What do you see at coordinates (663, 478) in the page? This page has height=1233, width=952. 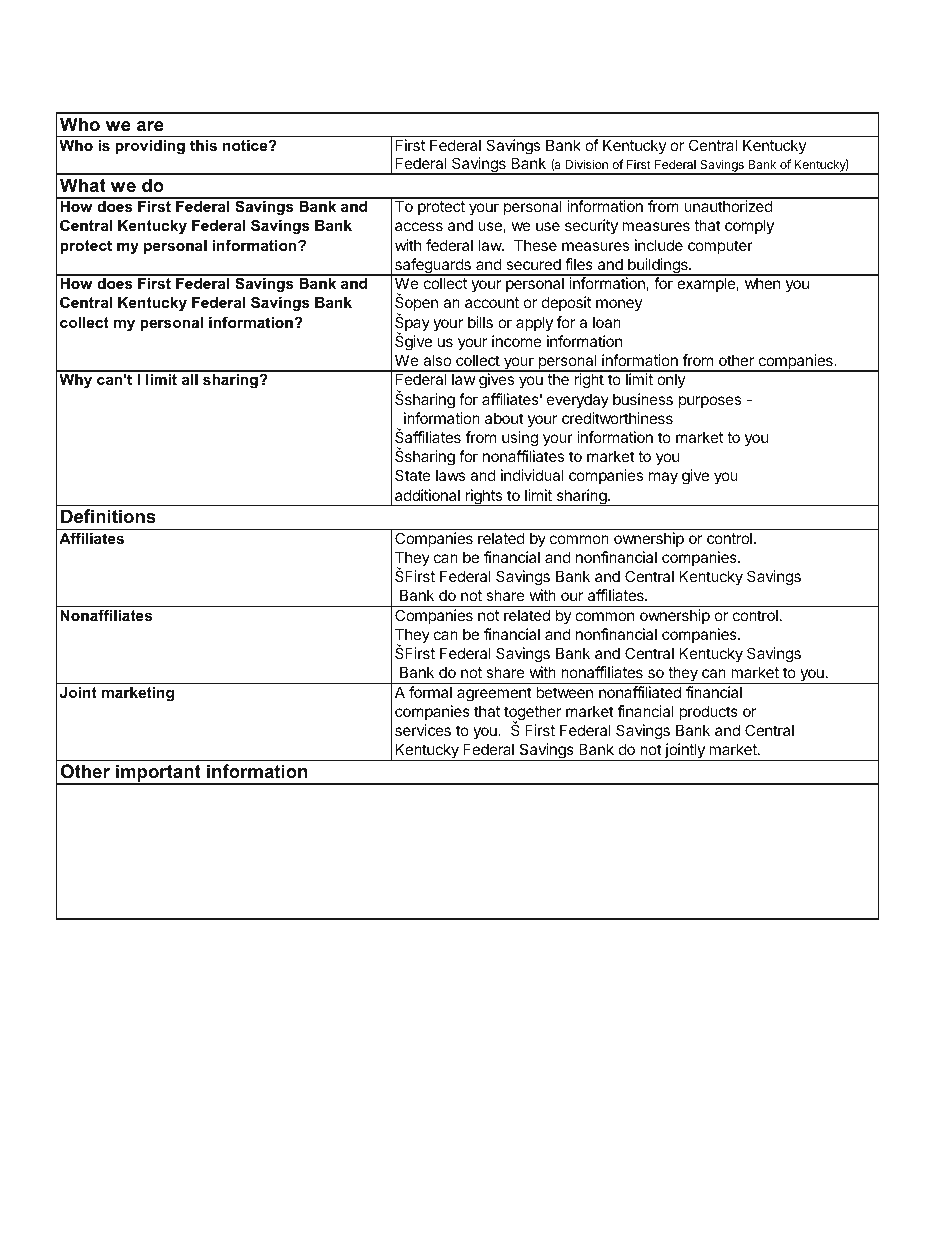 I see `may` at bounding box center [663, 478].
